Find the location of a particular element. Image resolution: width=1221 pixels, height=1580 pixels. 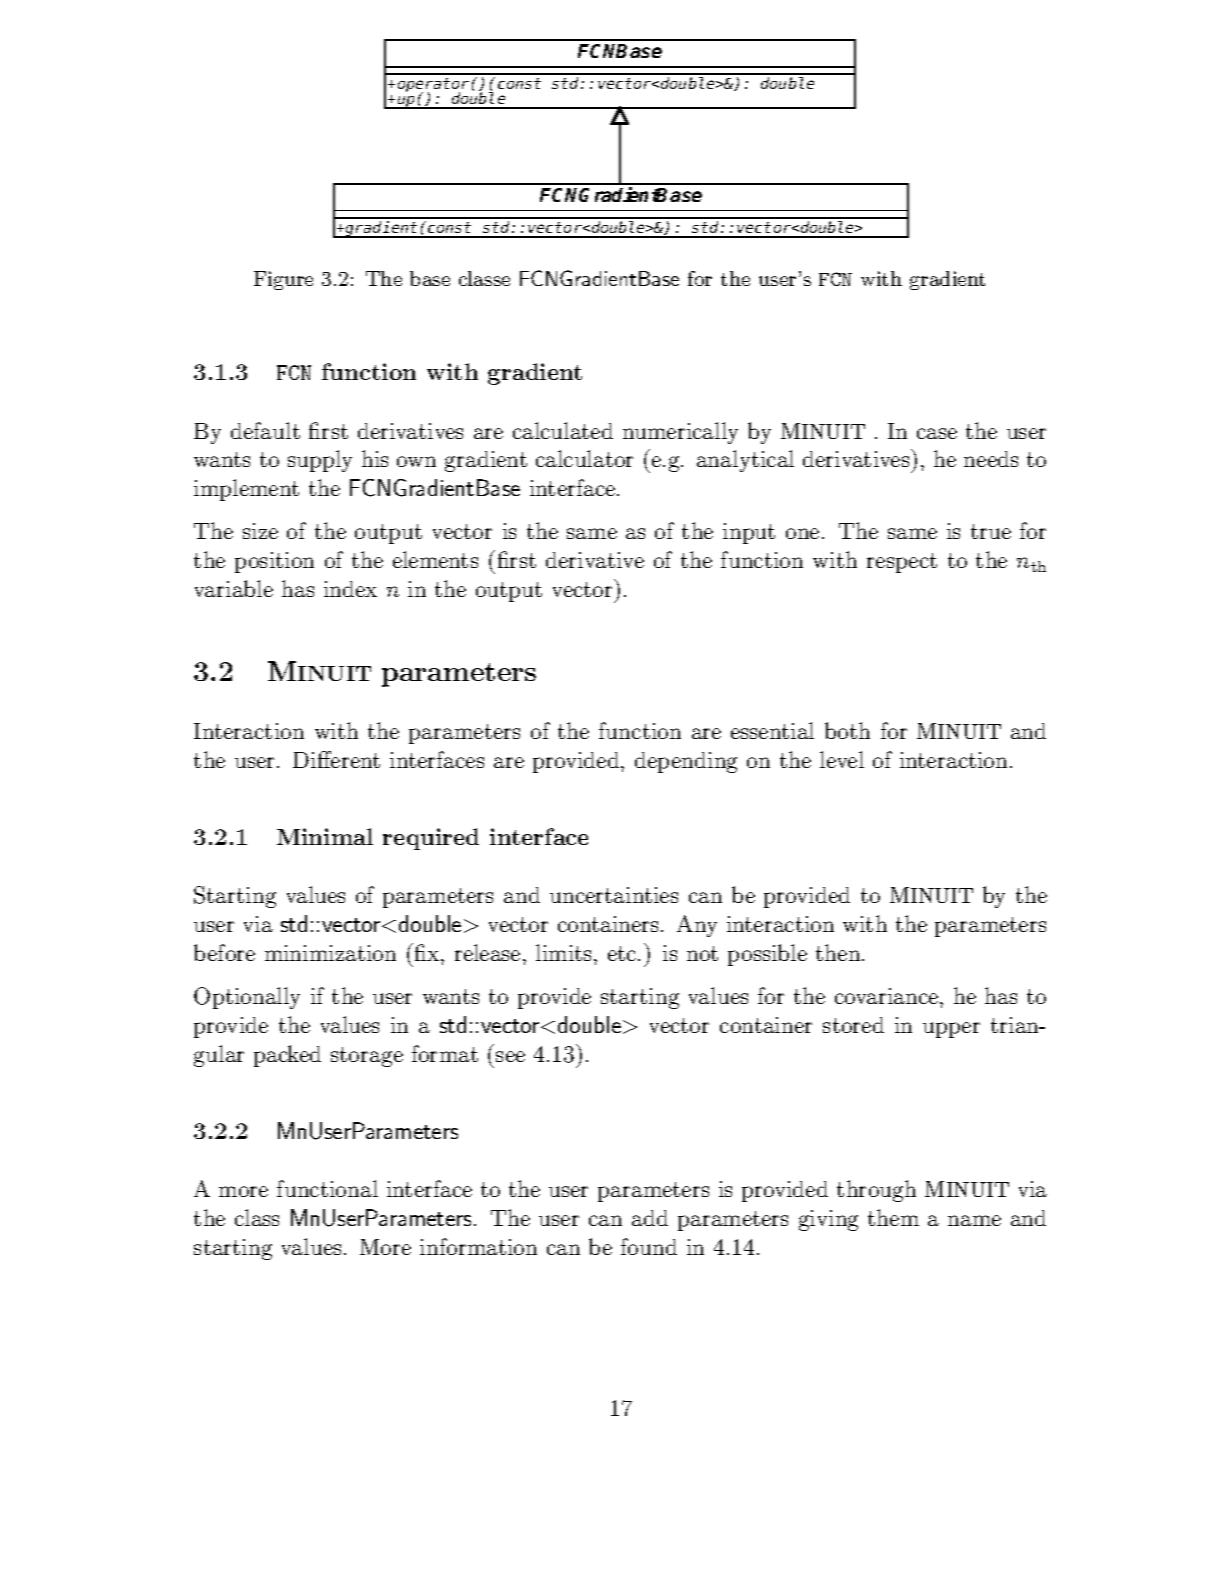

case is located at coordinates (937, 433).
